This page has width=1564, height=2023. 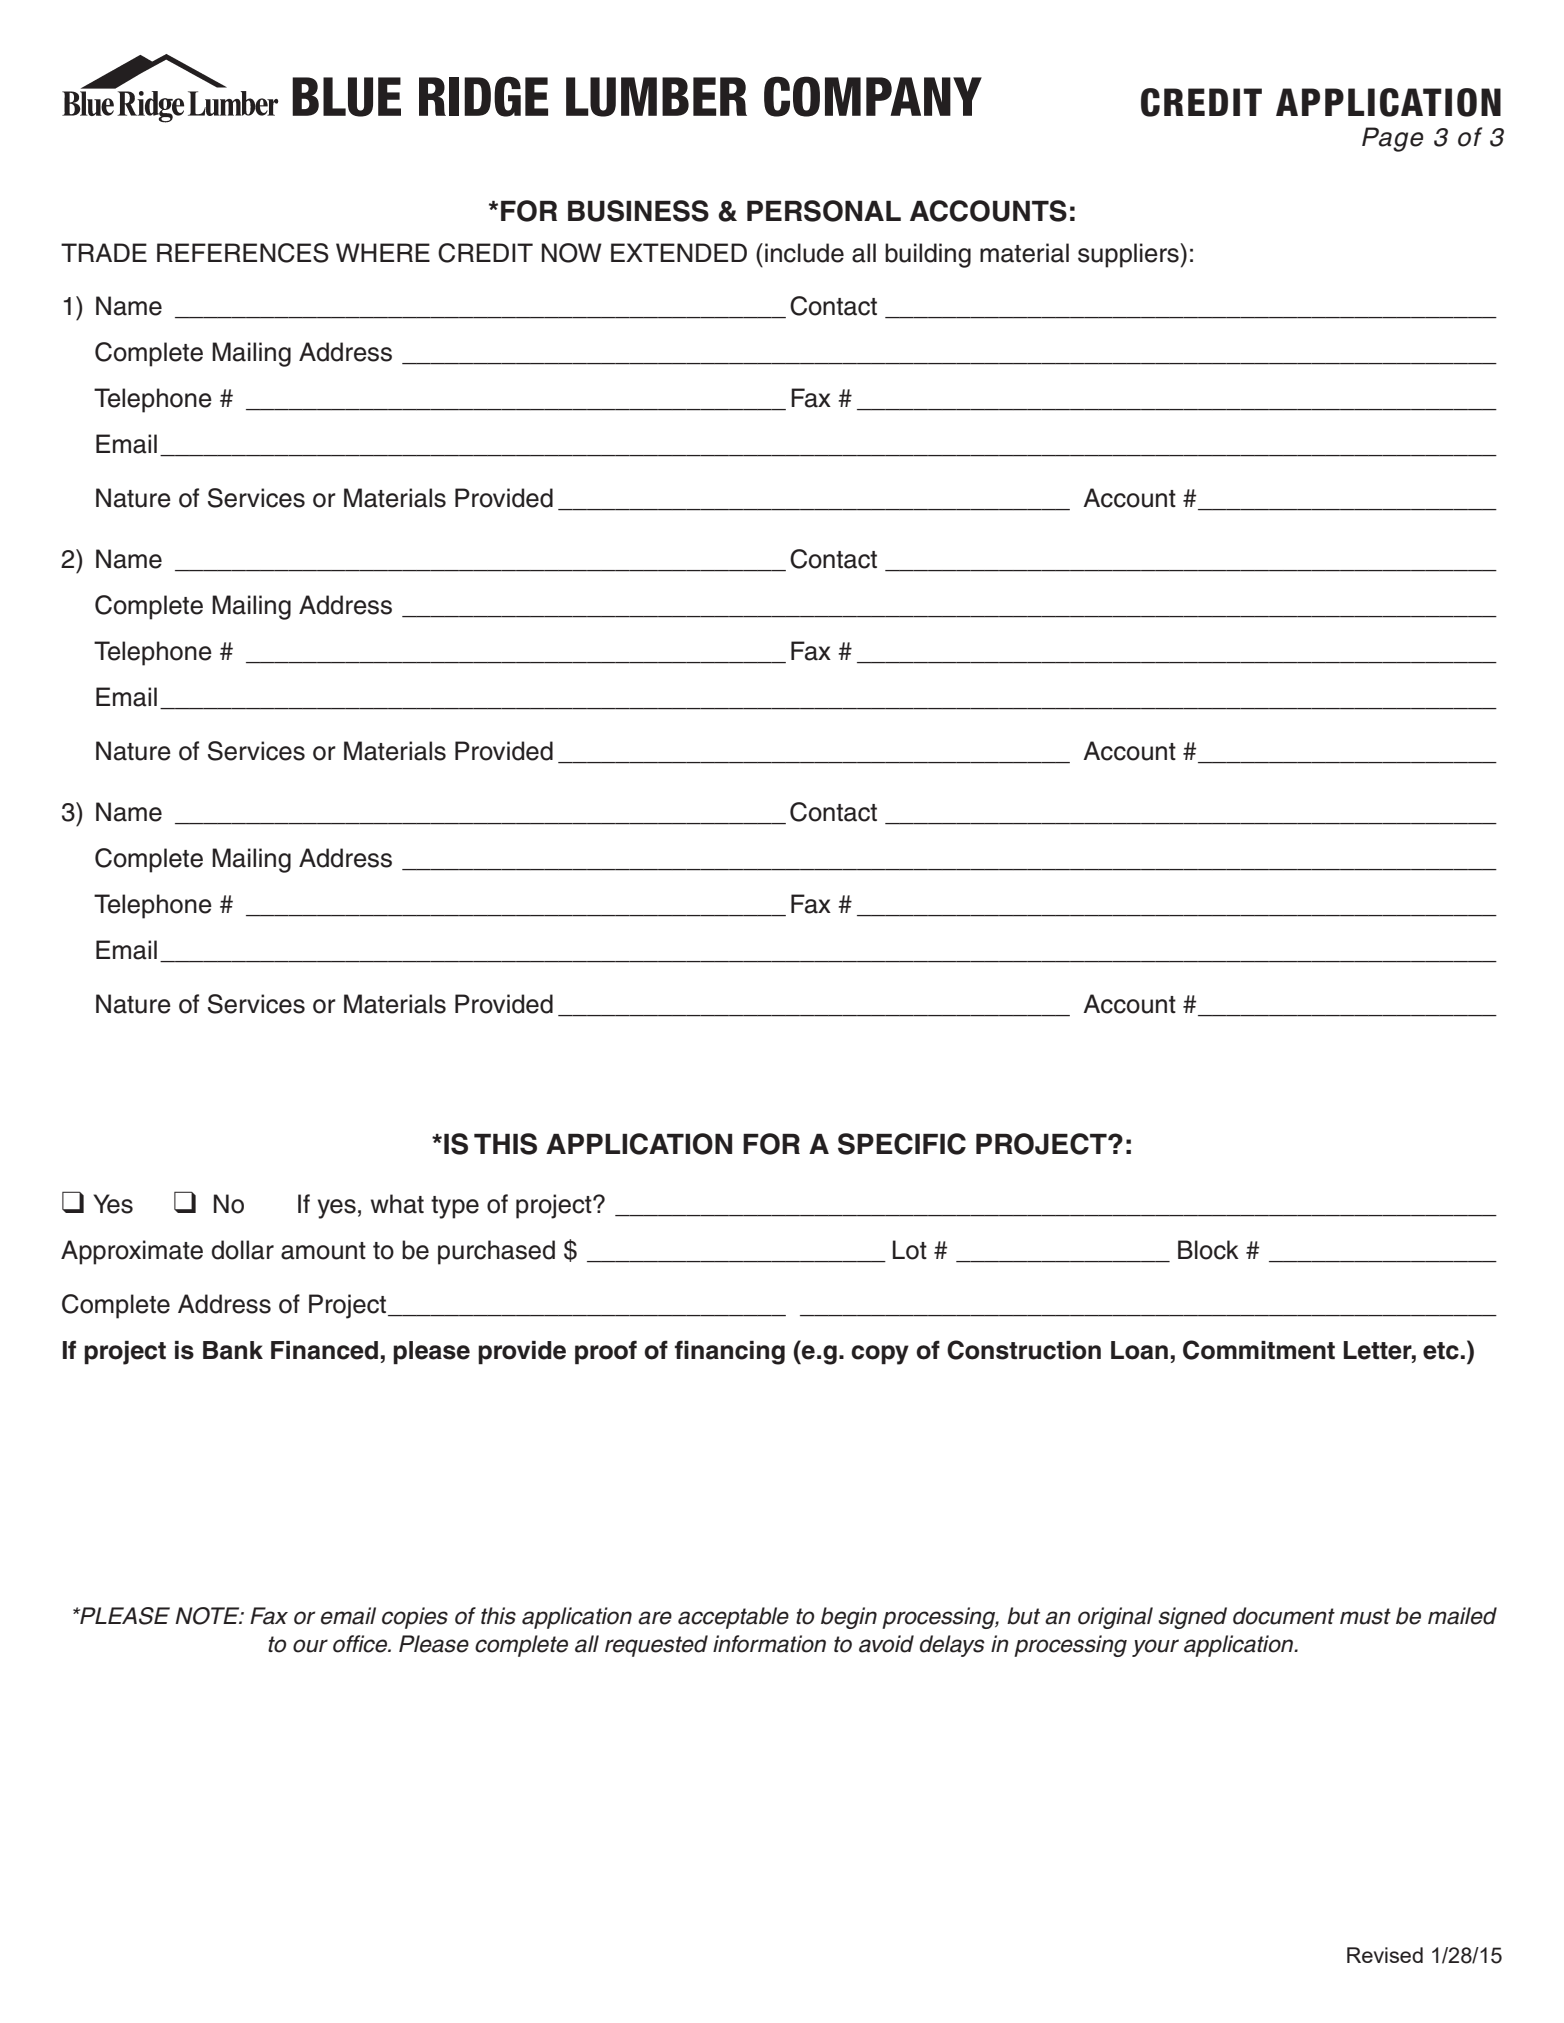 I want to click on Revised, so click(x=1385, y=1955).
